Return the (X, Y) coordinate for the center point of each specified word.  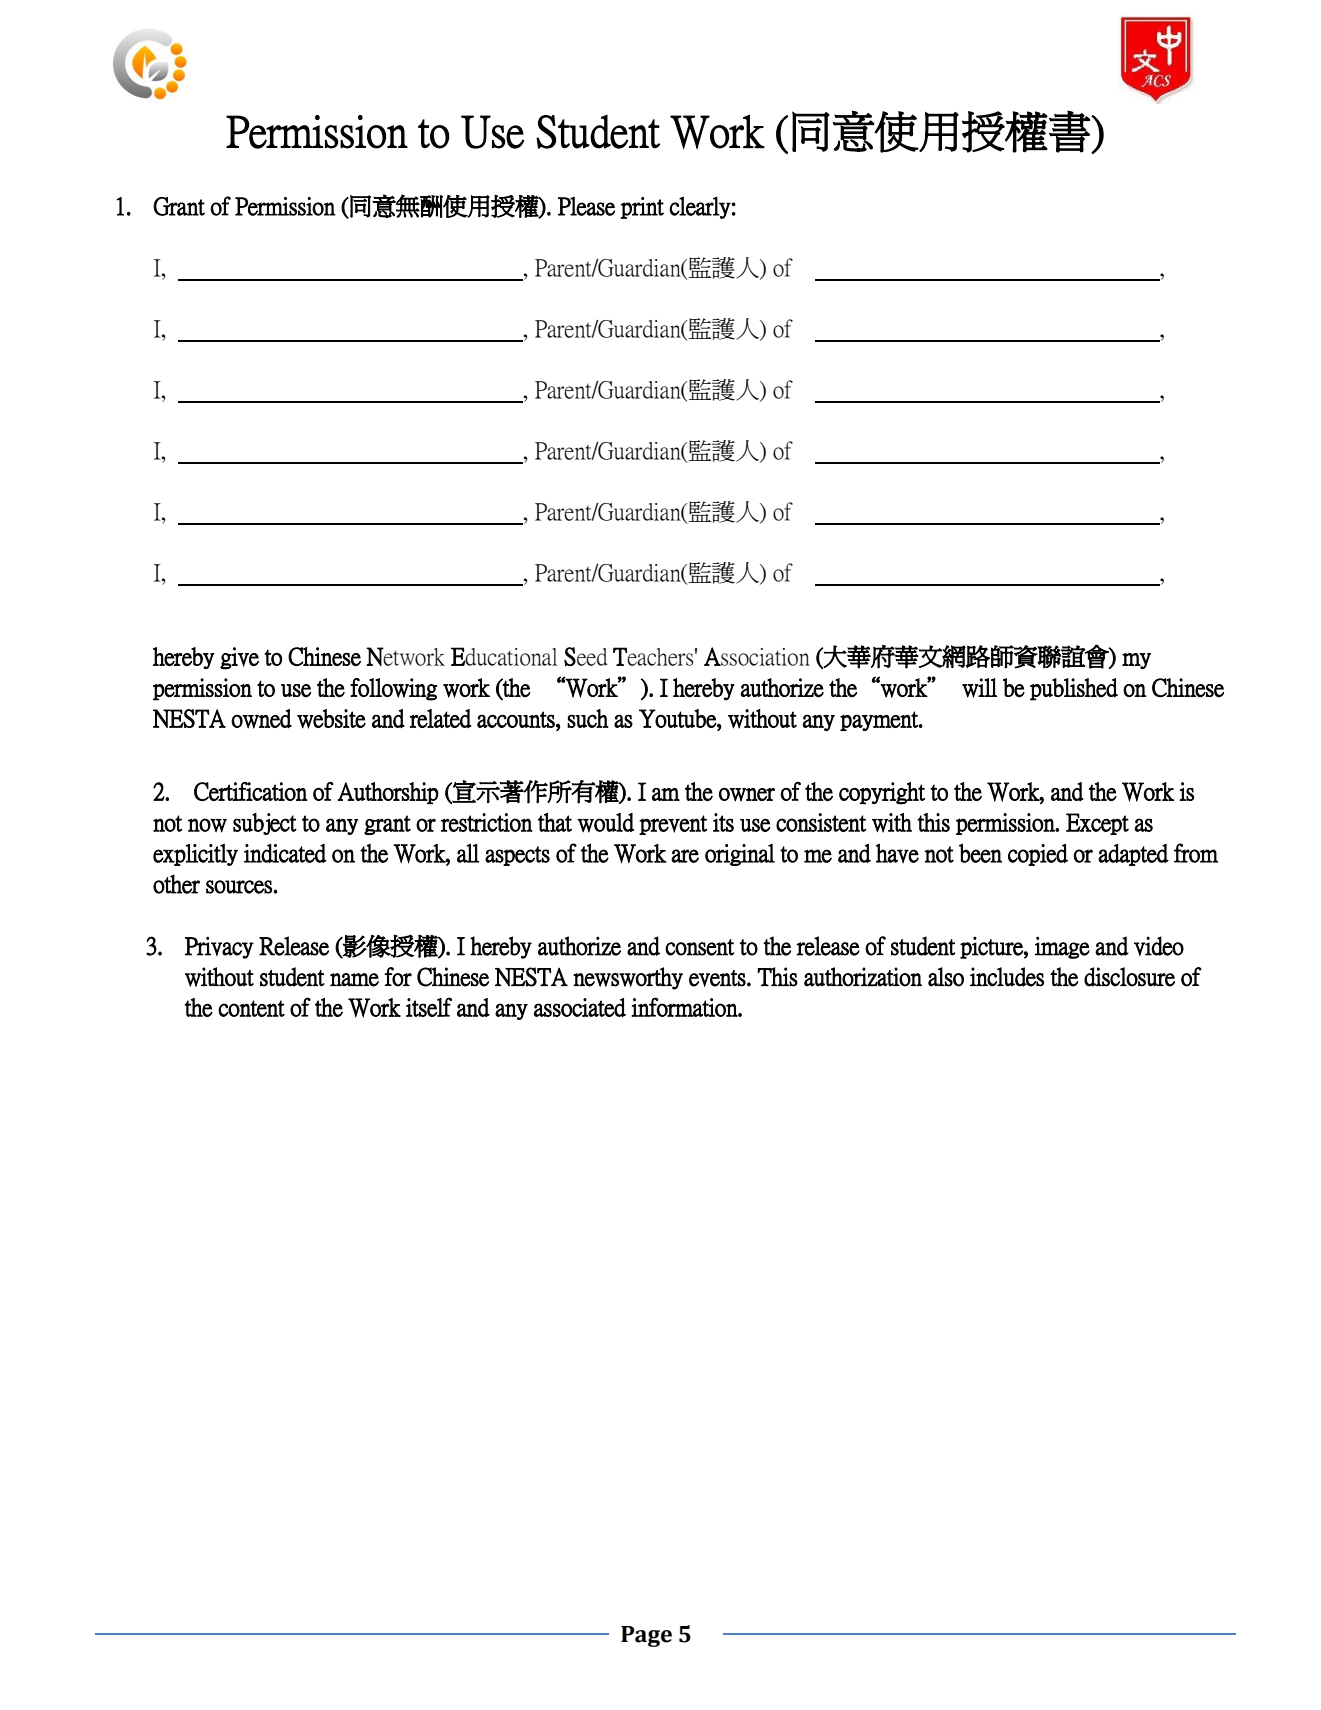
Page (646, 1636)
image (1062, 947)
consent (699, 947)
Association (757, 656)
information (685, 1007)
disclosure (1129, 977)
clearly (700, 207)
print (642, 208)
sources (240, 887)
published (1074, 689)
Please (586, 206)
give (239, 658)
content (251, 1008)
